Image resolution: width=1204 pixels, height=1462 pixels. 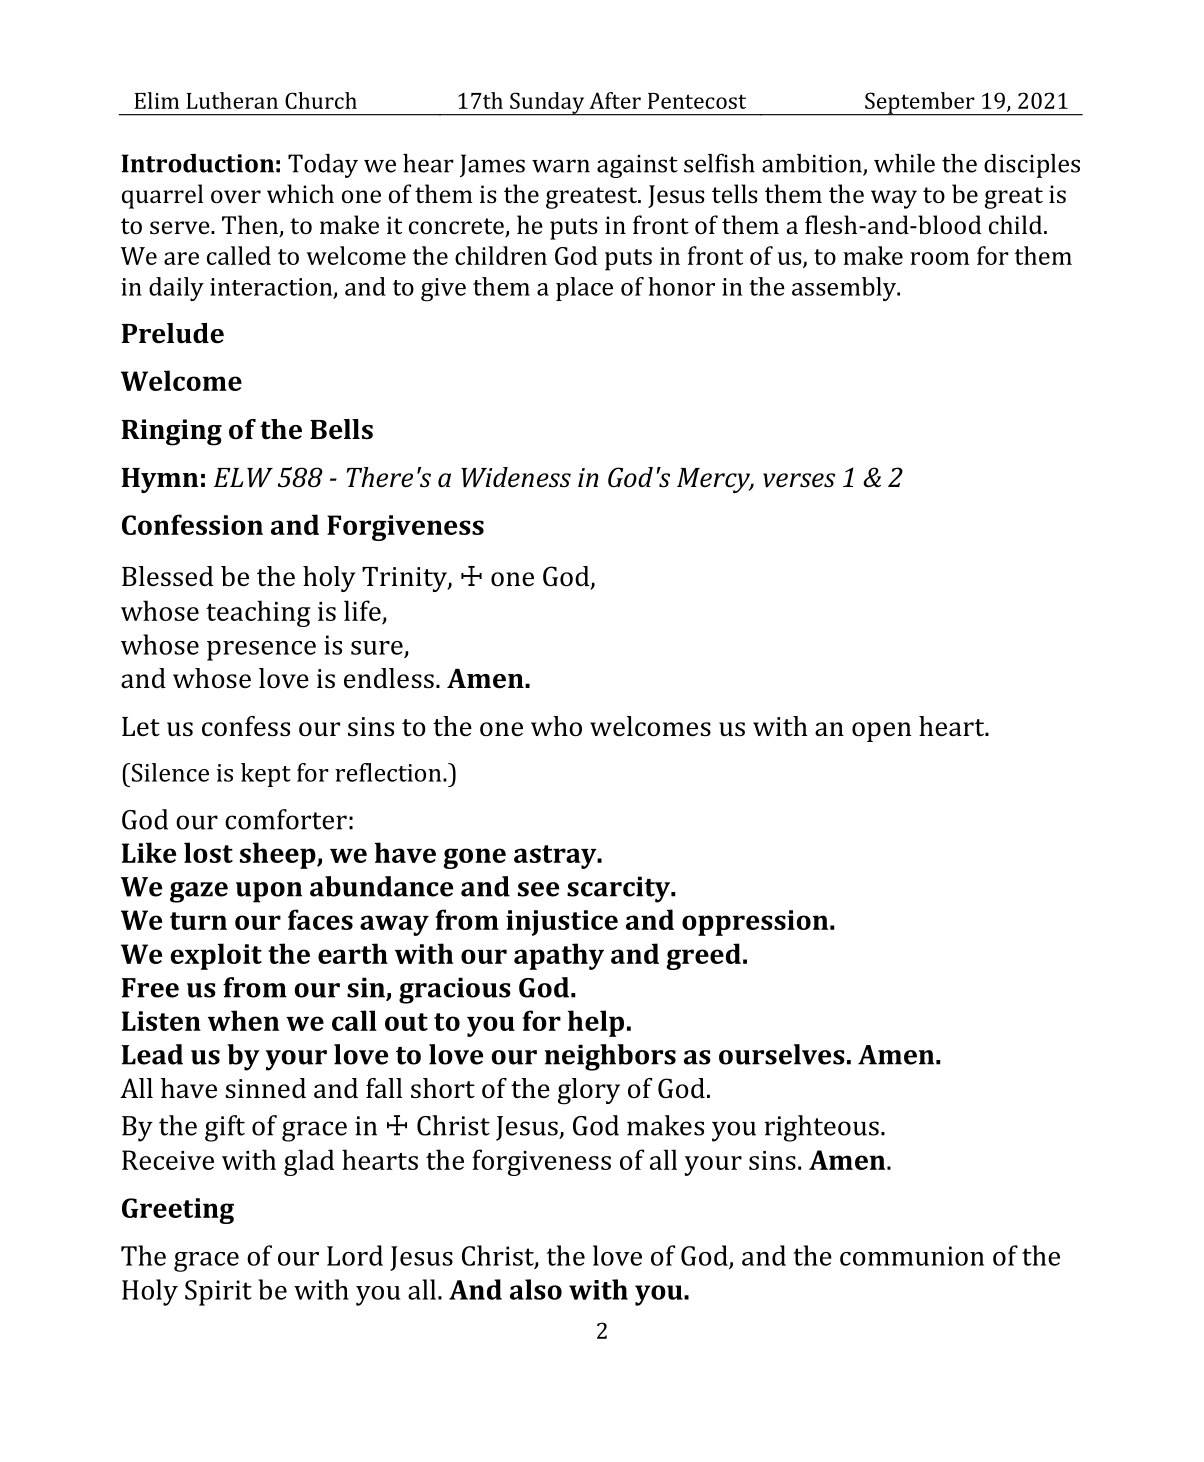 What do you see at coordinates (218, 1293) in the document?
I see `Spirit` at bounding box center [218, 1293].
